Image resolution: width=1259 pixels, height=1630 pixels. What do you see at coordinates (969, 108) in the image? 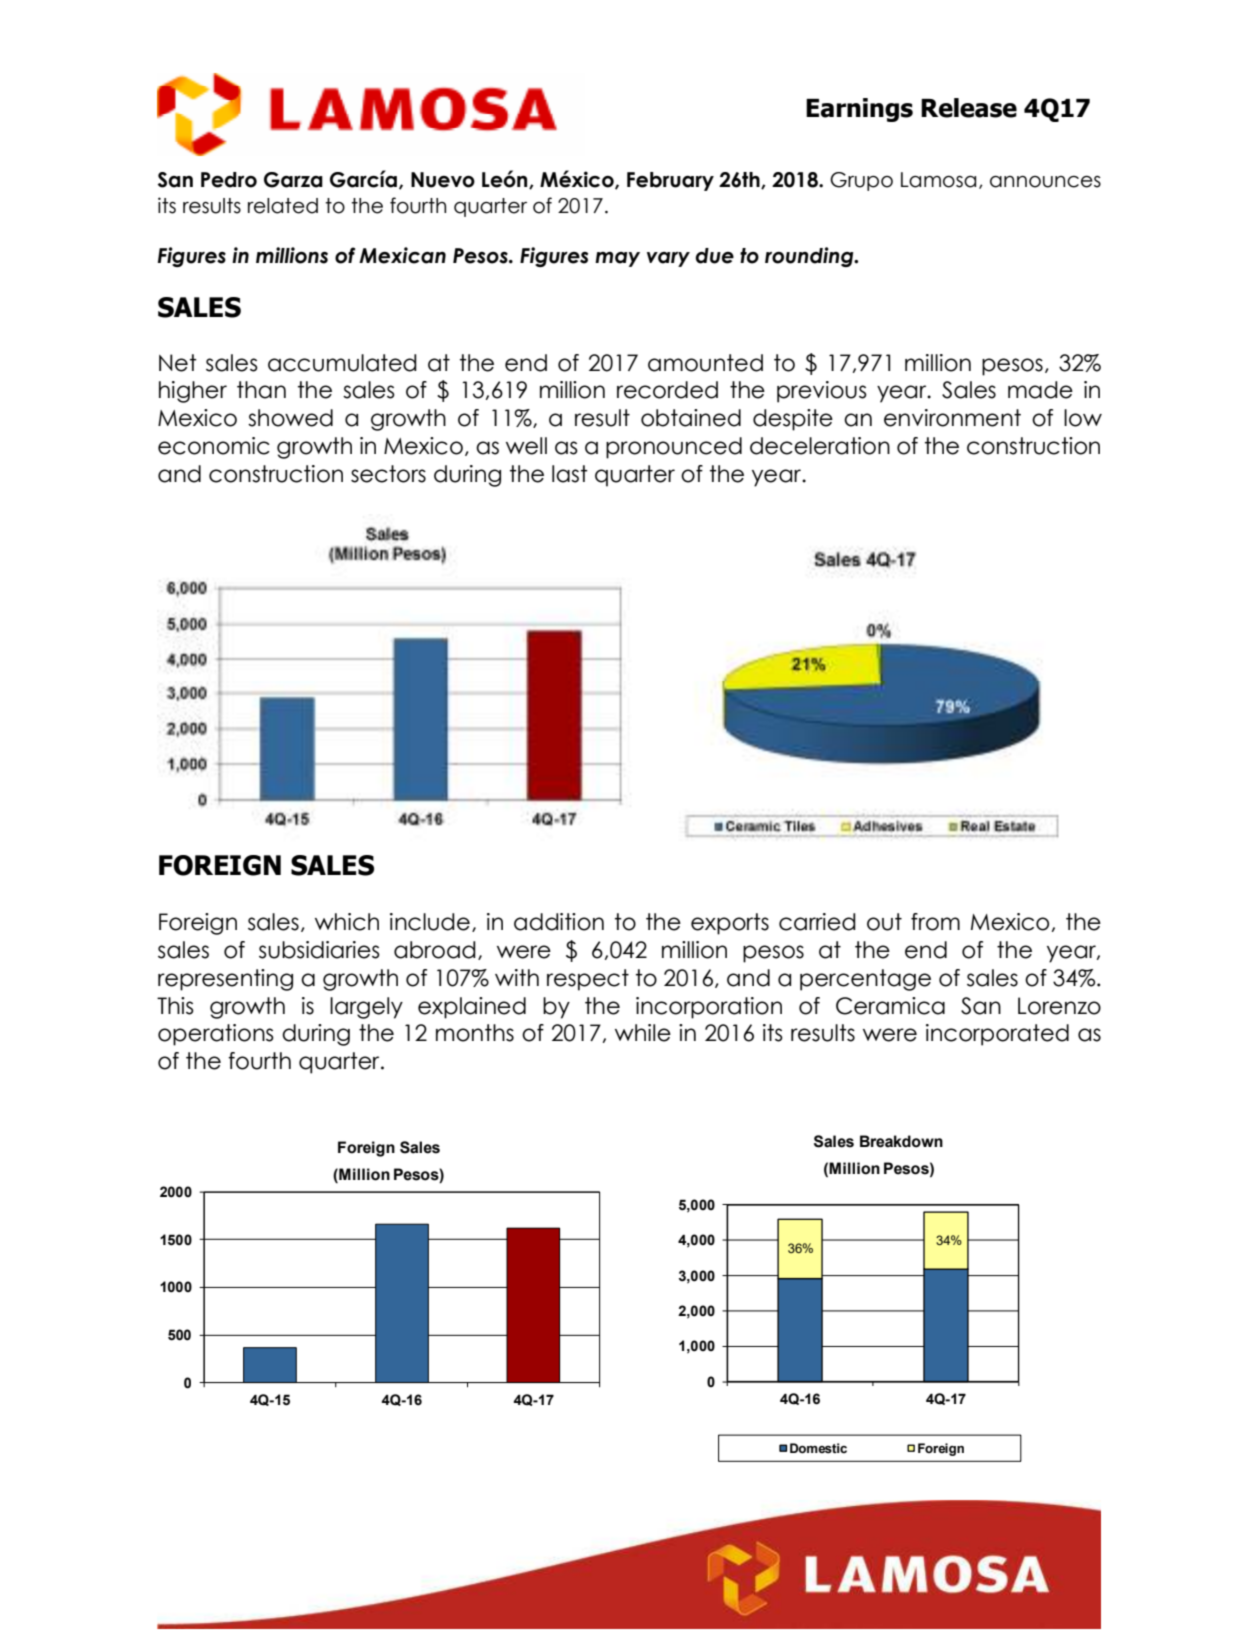
I see `Release` at bounding box center [969, 108].
